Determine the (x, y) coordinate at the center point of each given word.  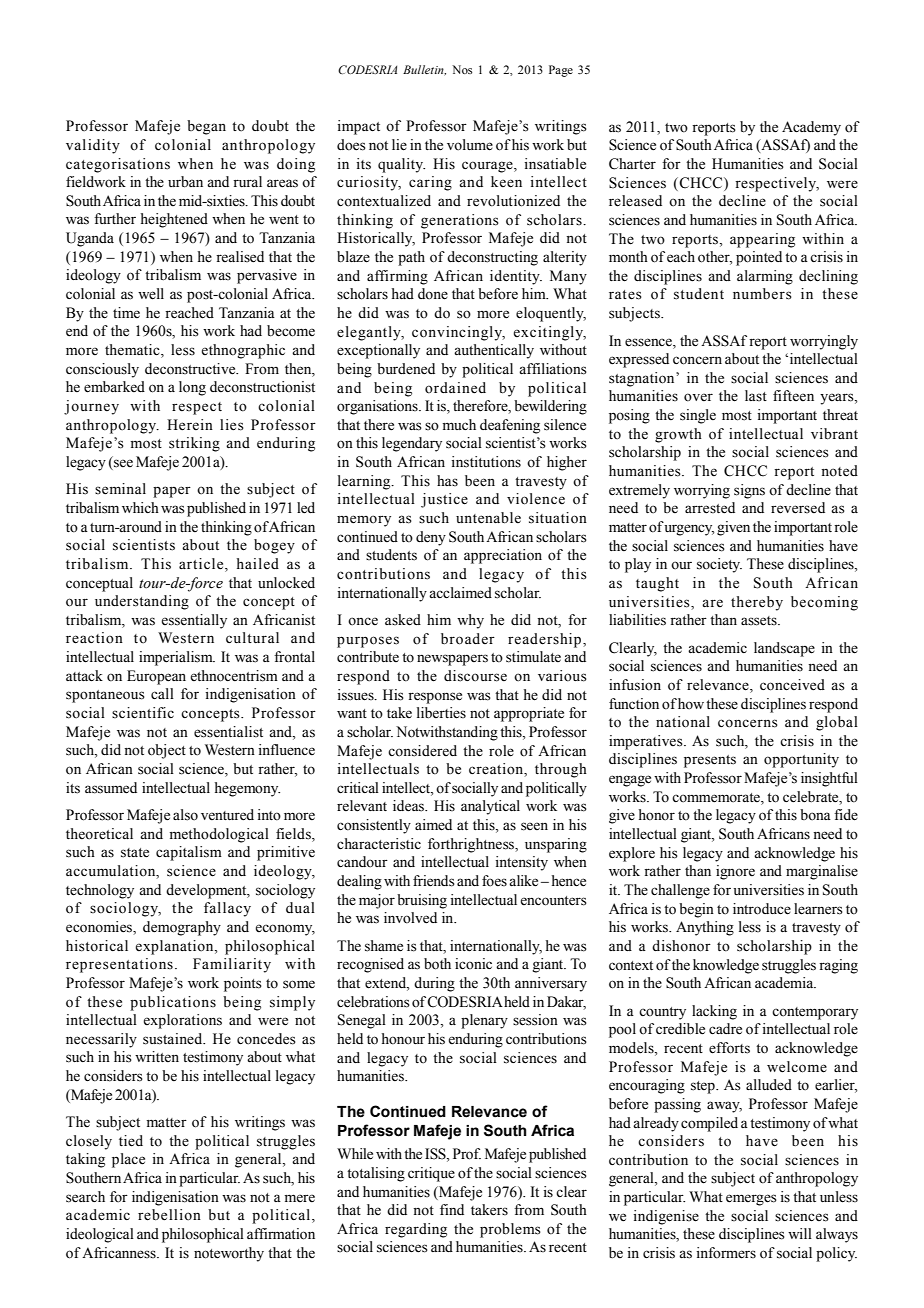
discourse (475, 676)
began (206, 127)
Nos (462, 69)
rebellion (169, 1215)
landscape (784, 649)
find (452, 1209)
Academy (811, 128)
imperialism (177, 658)
